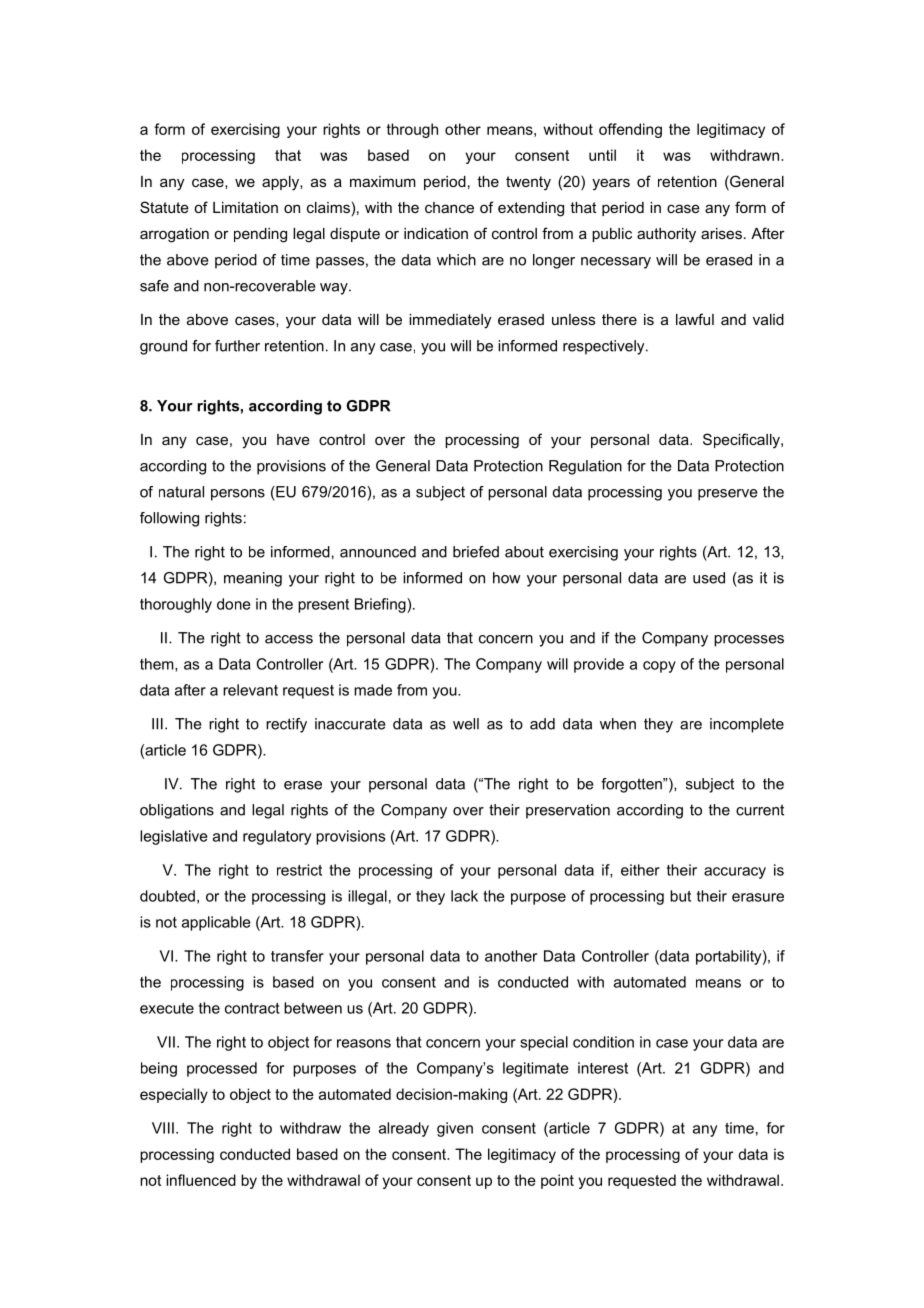  Describe the element at coordinates (747, 725) in the screenshot. I see `incomplete` at that location.
